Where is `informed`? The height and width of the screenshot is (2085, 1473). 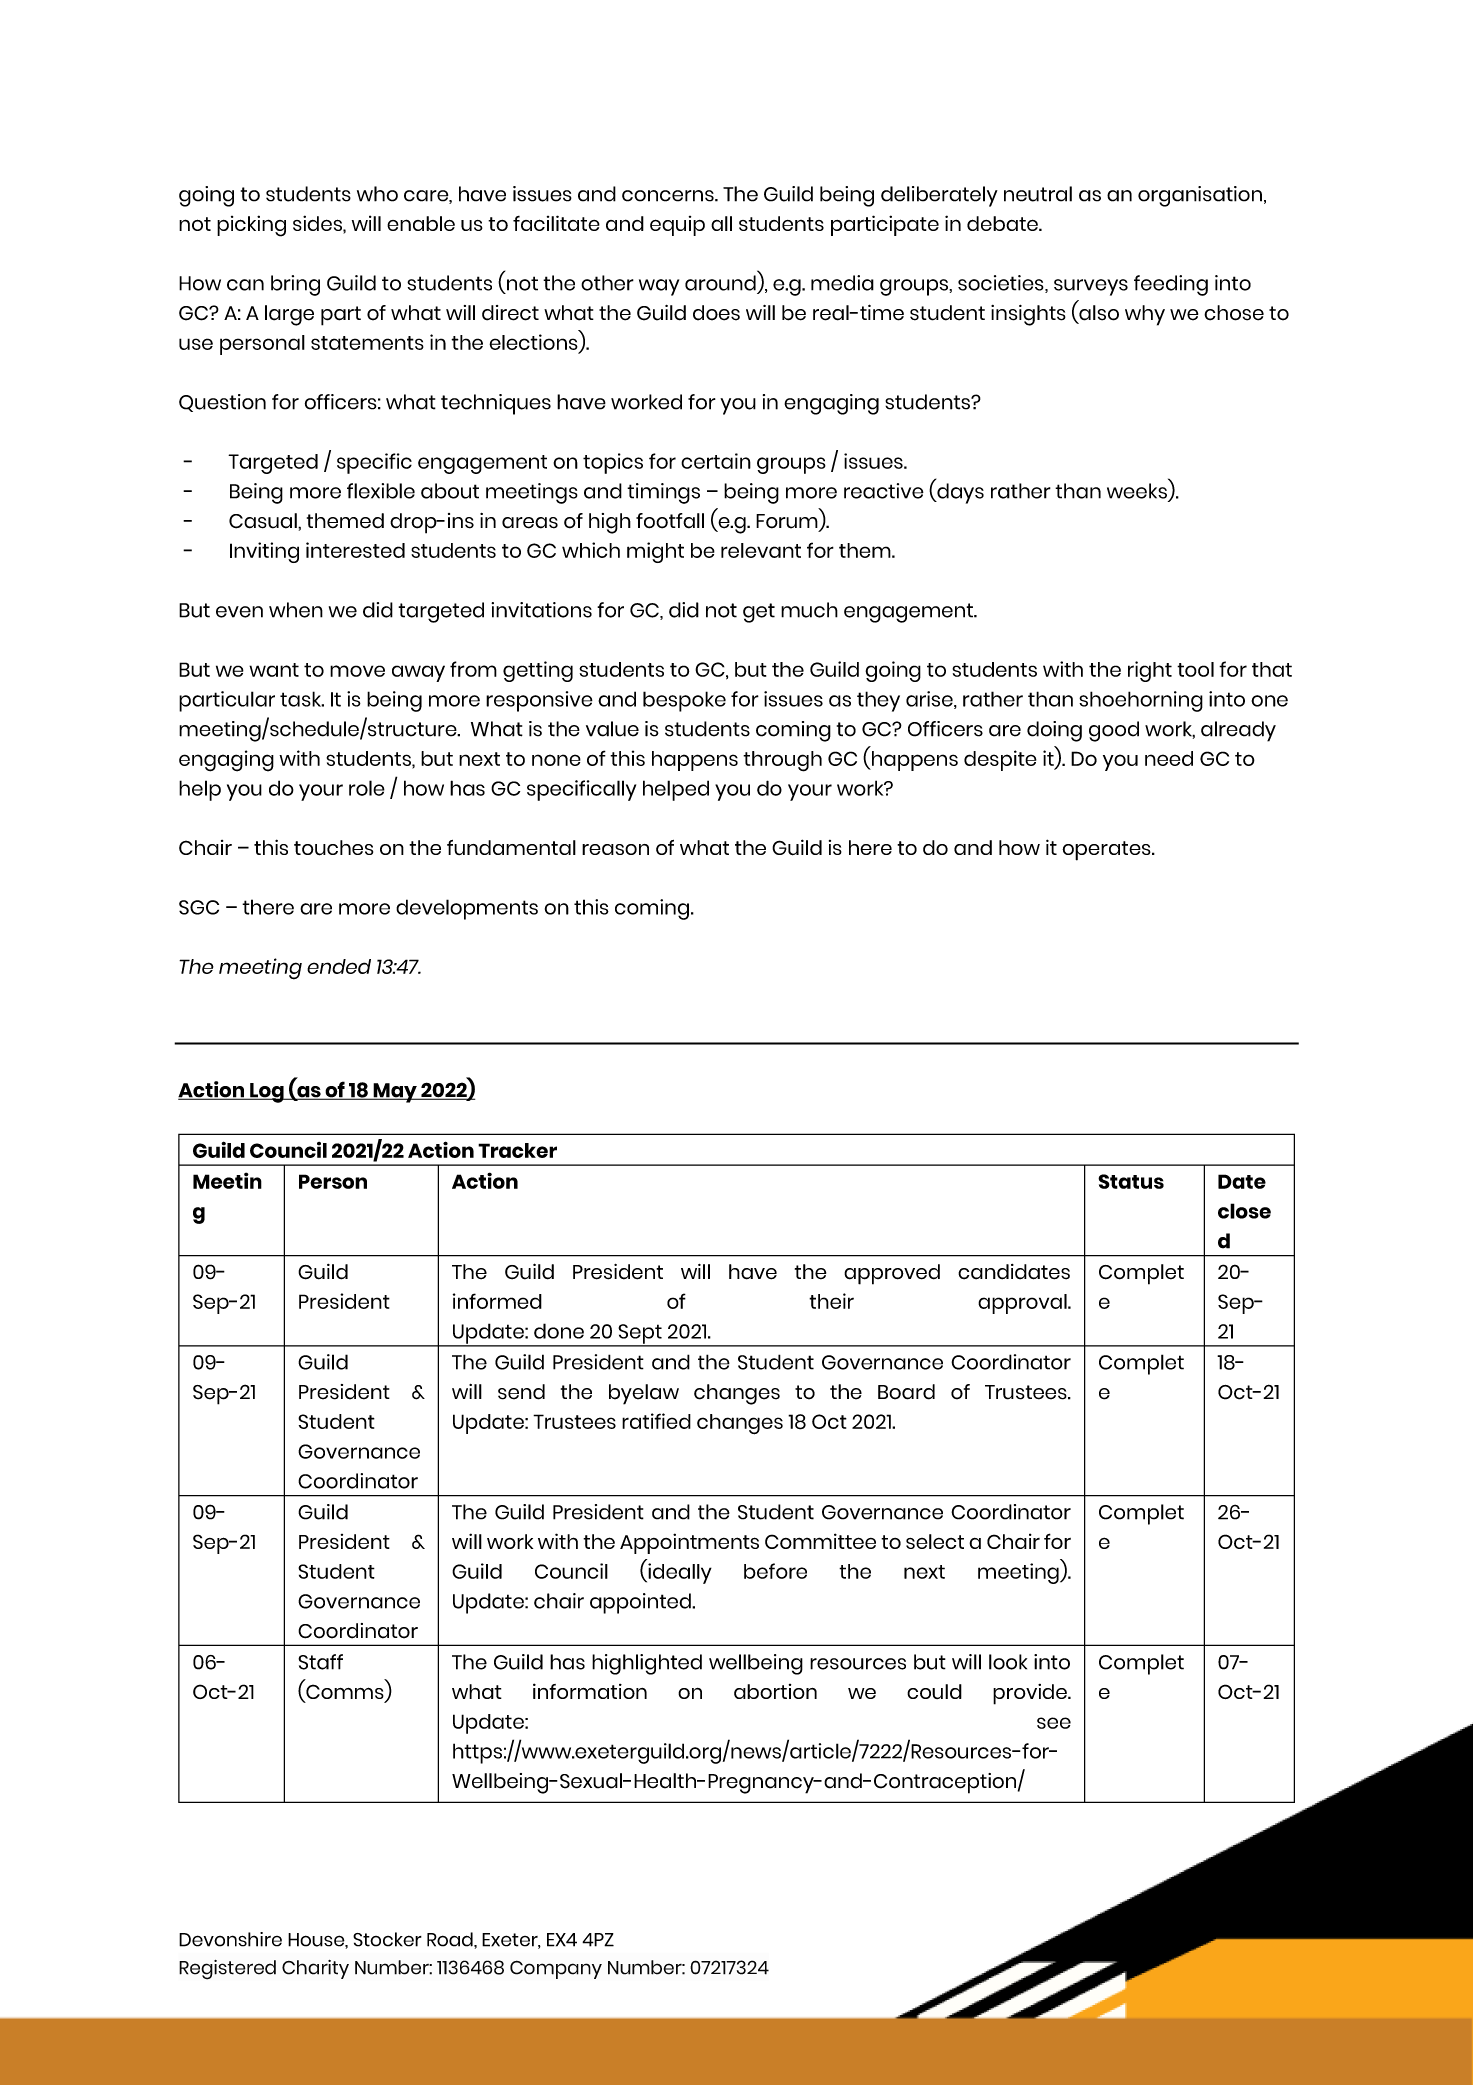 informed is located at coordinates (497, 1301).
